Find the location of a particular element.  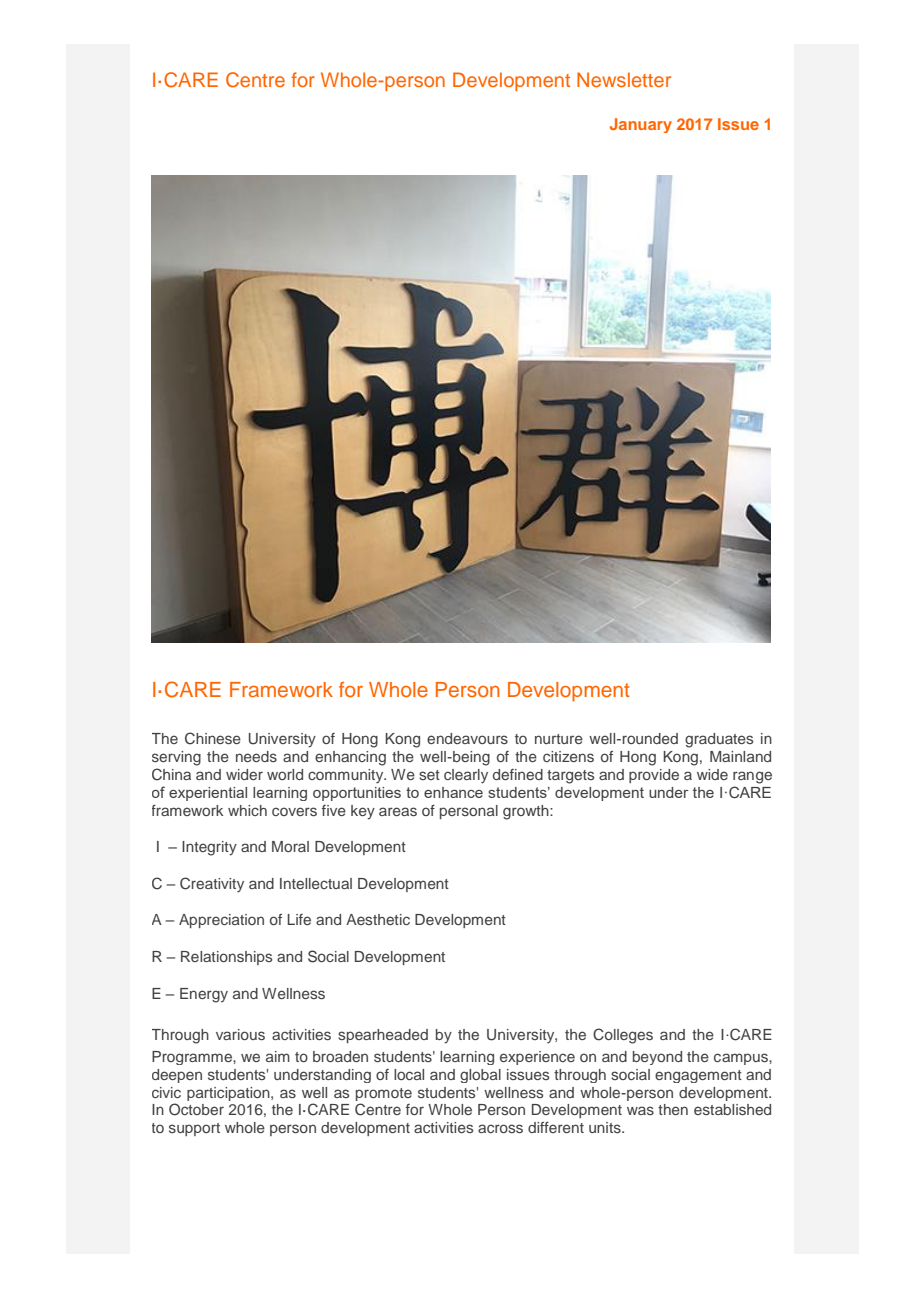

January is located at coordinates (641, 125).
